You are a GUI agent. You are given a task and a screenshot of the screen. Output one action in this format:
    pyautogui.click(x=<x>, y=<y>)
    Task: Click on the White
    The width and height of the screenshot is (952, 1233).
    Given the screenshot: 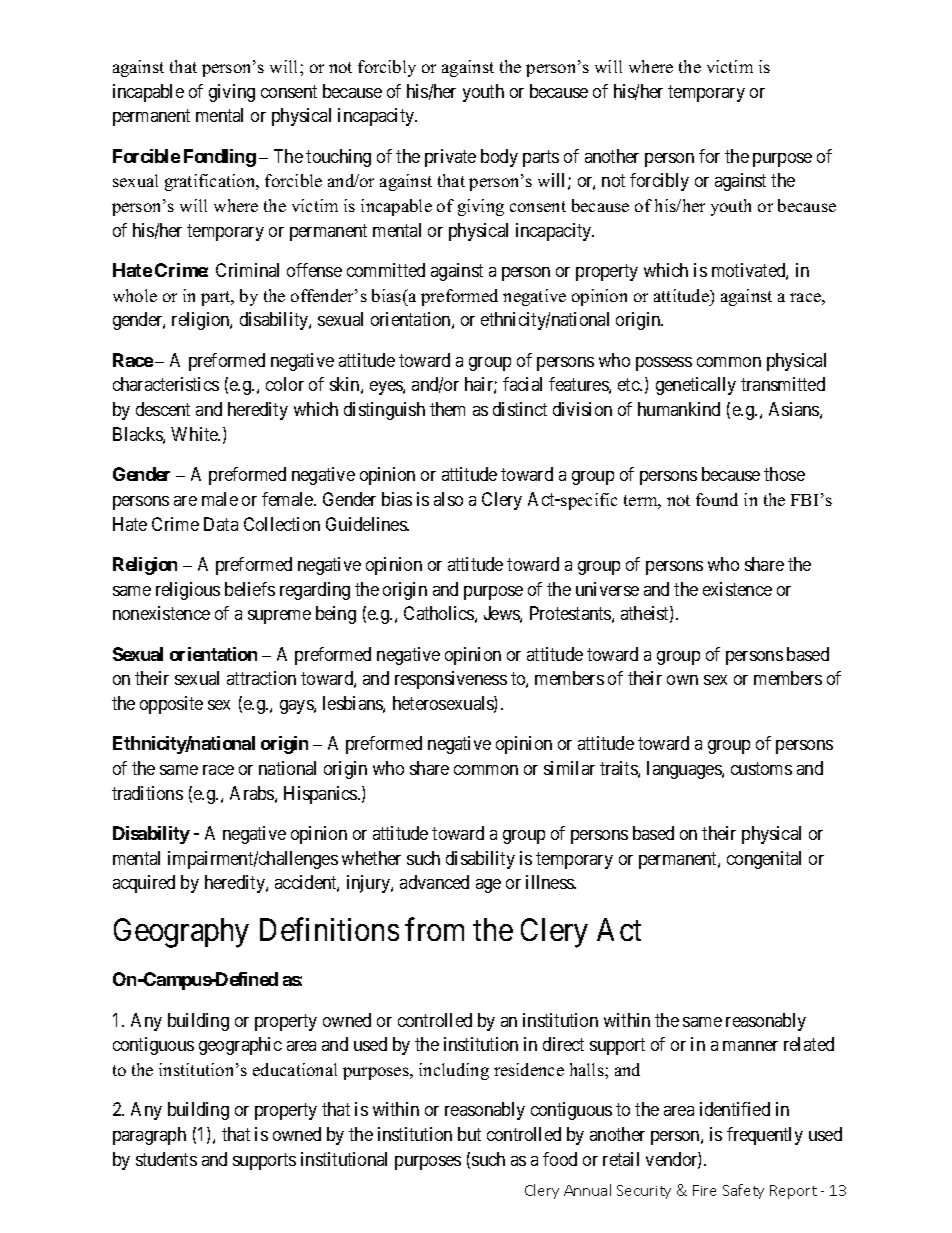 What is the action you would take?
    pyautogui.click(x=195, y=434)
